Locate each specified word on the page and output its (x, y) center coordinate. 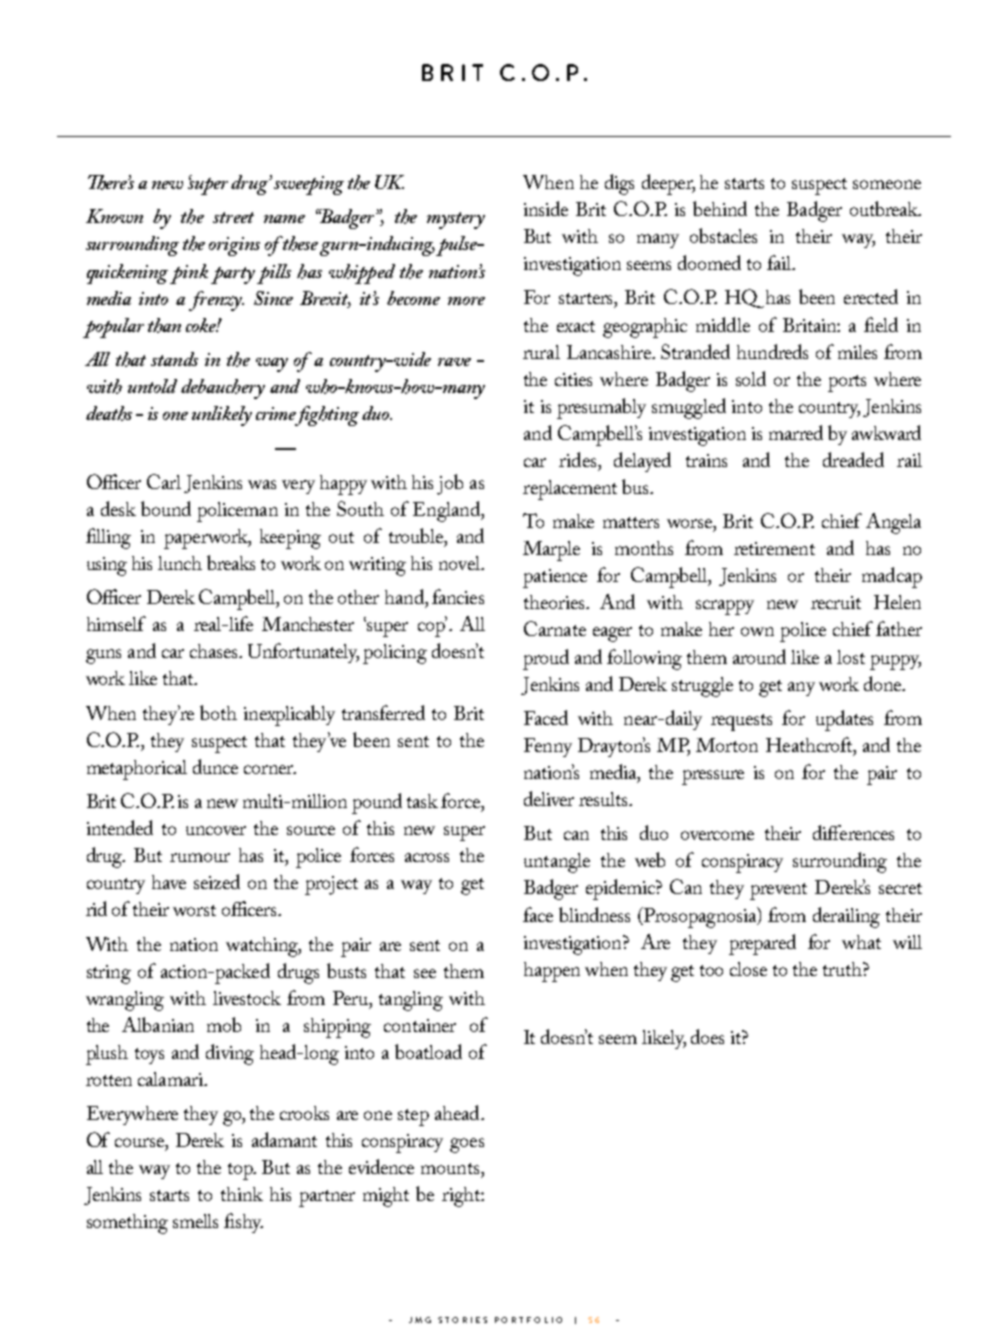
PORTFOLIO (528, 1320)
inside (546, 208)
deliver (549, 798)
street (233, 217)
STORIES (462, 1320)
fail (780, 262)
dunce (215, 766)
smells (195, 1221)
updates (844, 720)
